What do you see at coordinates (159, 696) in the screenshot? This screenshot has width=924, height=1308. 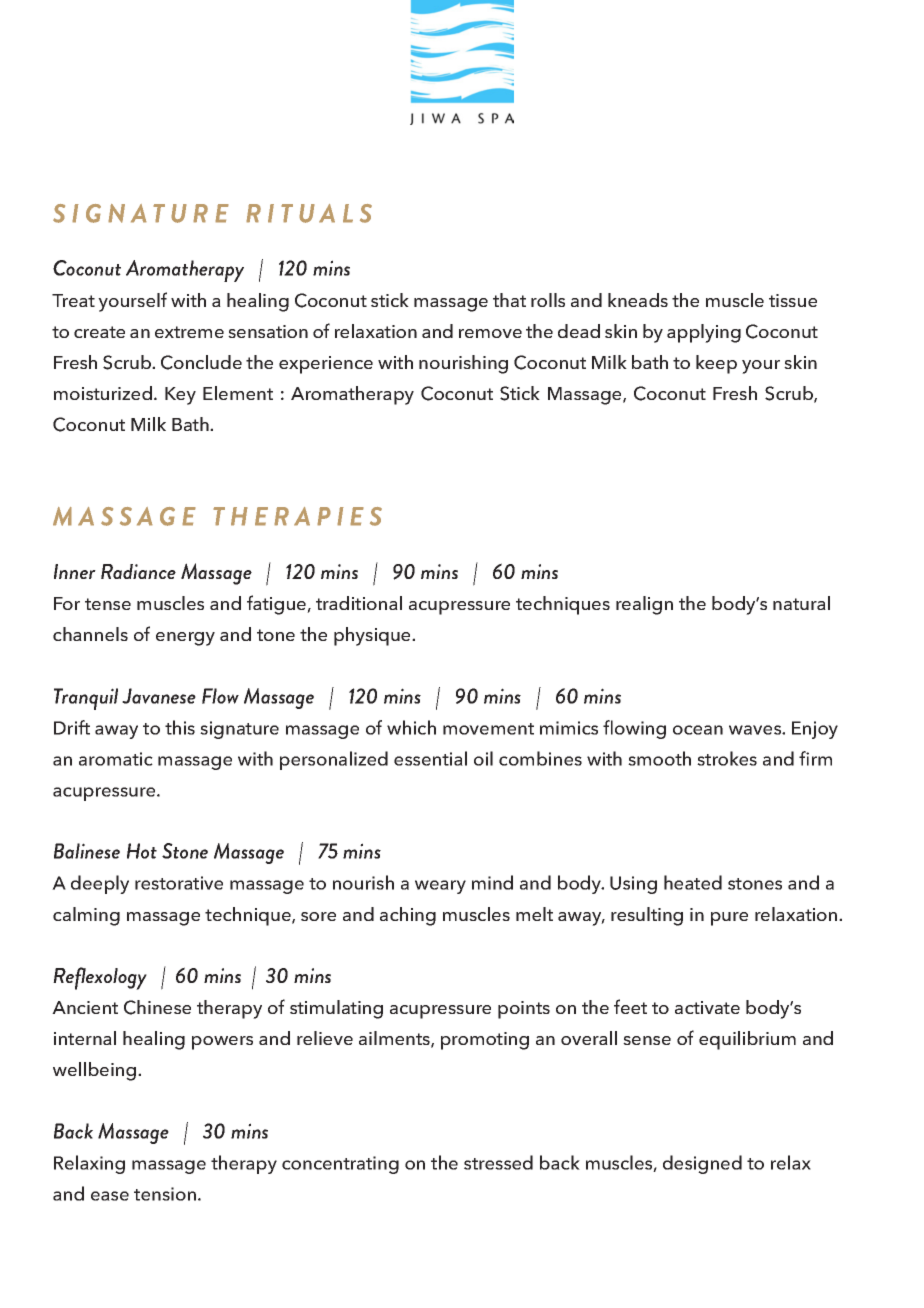 I see `Javanese` at bounding box center [159, 696].
